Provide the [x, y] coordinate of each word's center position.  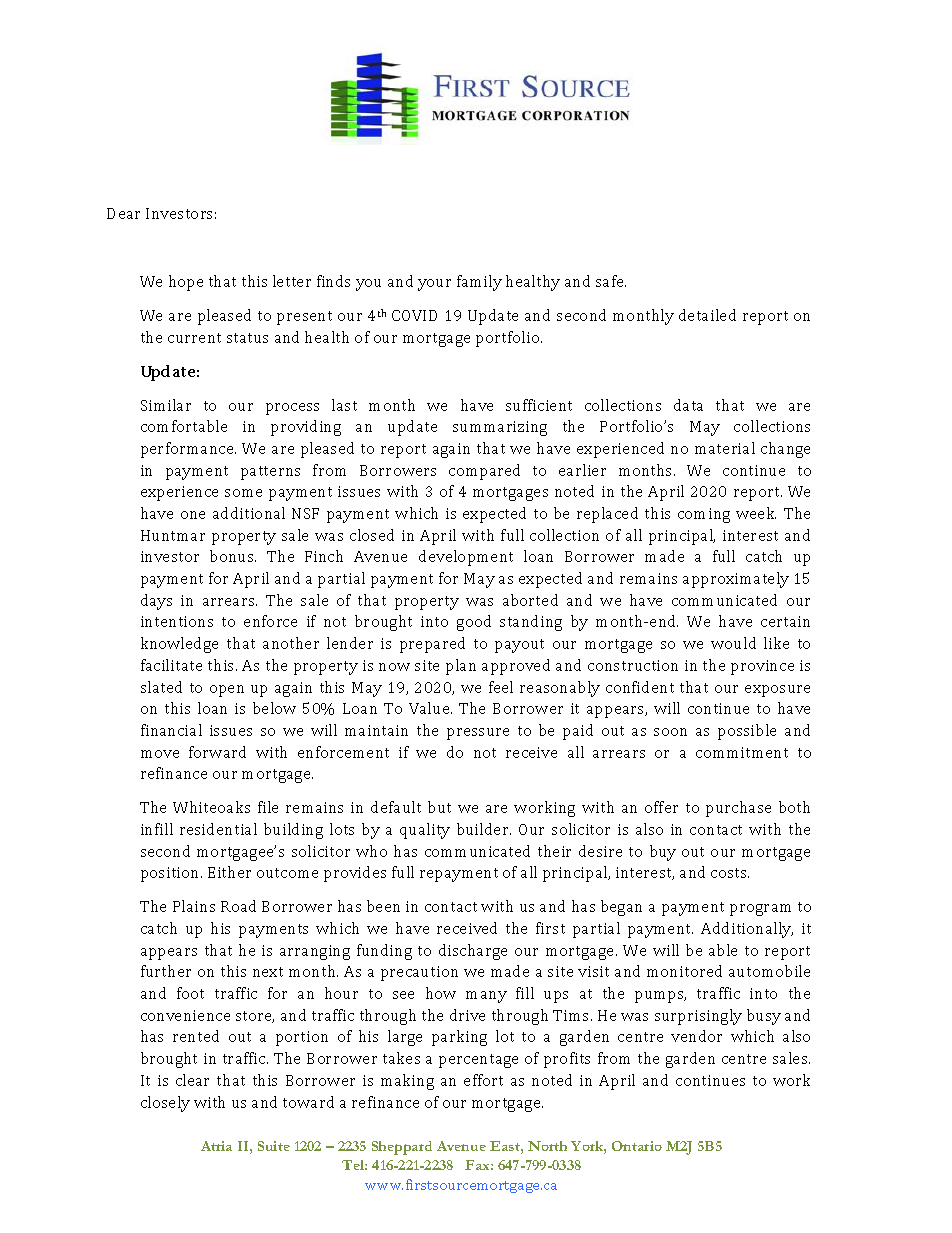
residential [218, 829]
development [466, 558]
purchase [738, 809]
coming [704, 515]
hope [186, 283]
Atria [216, 1146]
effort [483, 1080]
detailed [707, 315]
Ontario [637, 1146]
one [193, 515]
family [479, 283]
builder [484, 829]
